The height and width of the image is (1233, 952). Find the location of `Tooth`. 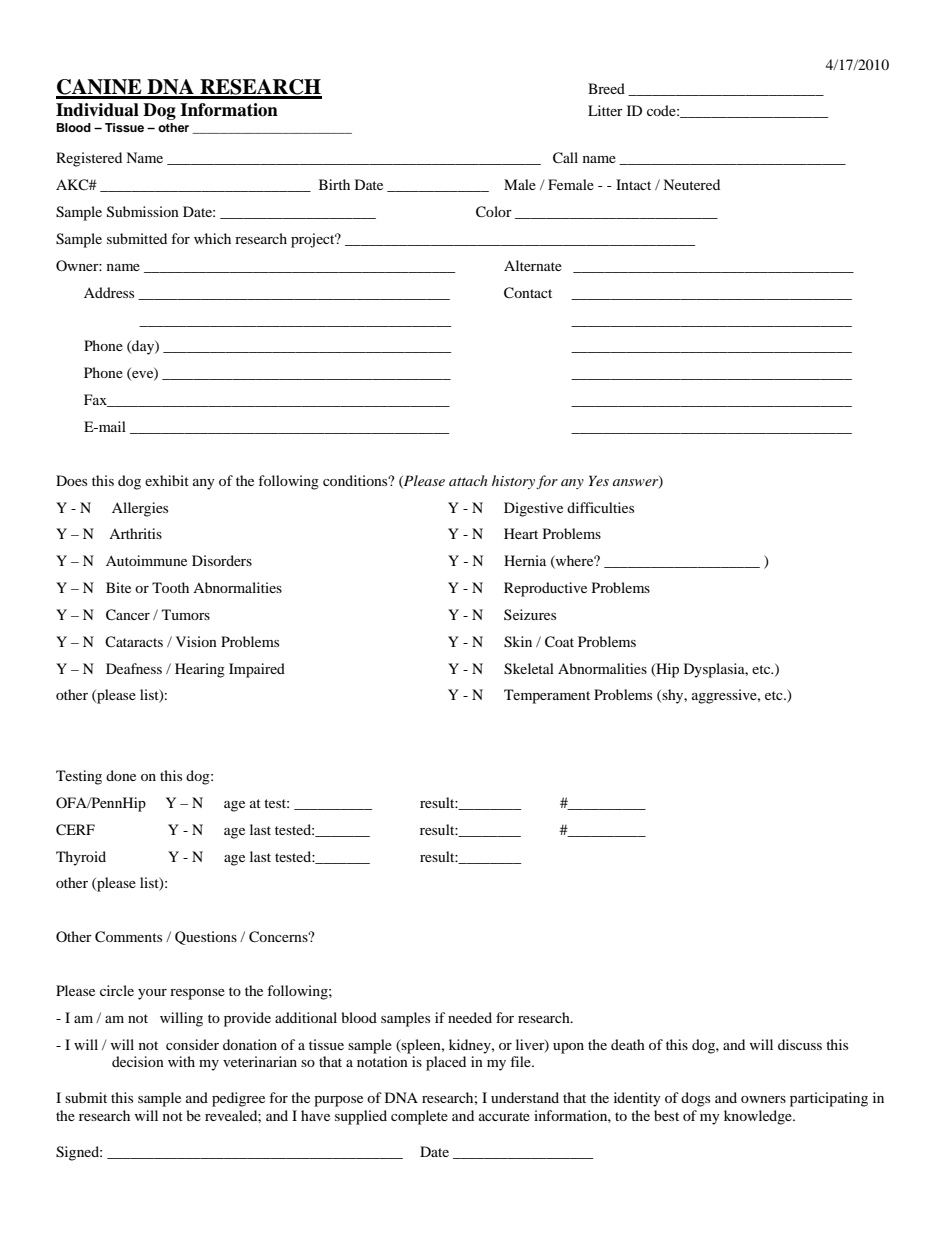

Tooth is located at coordinates (170, 587).
